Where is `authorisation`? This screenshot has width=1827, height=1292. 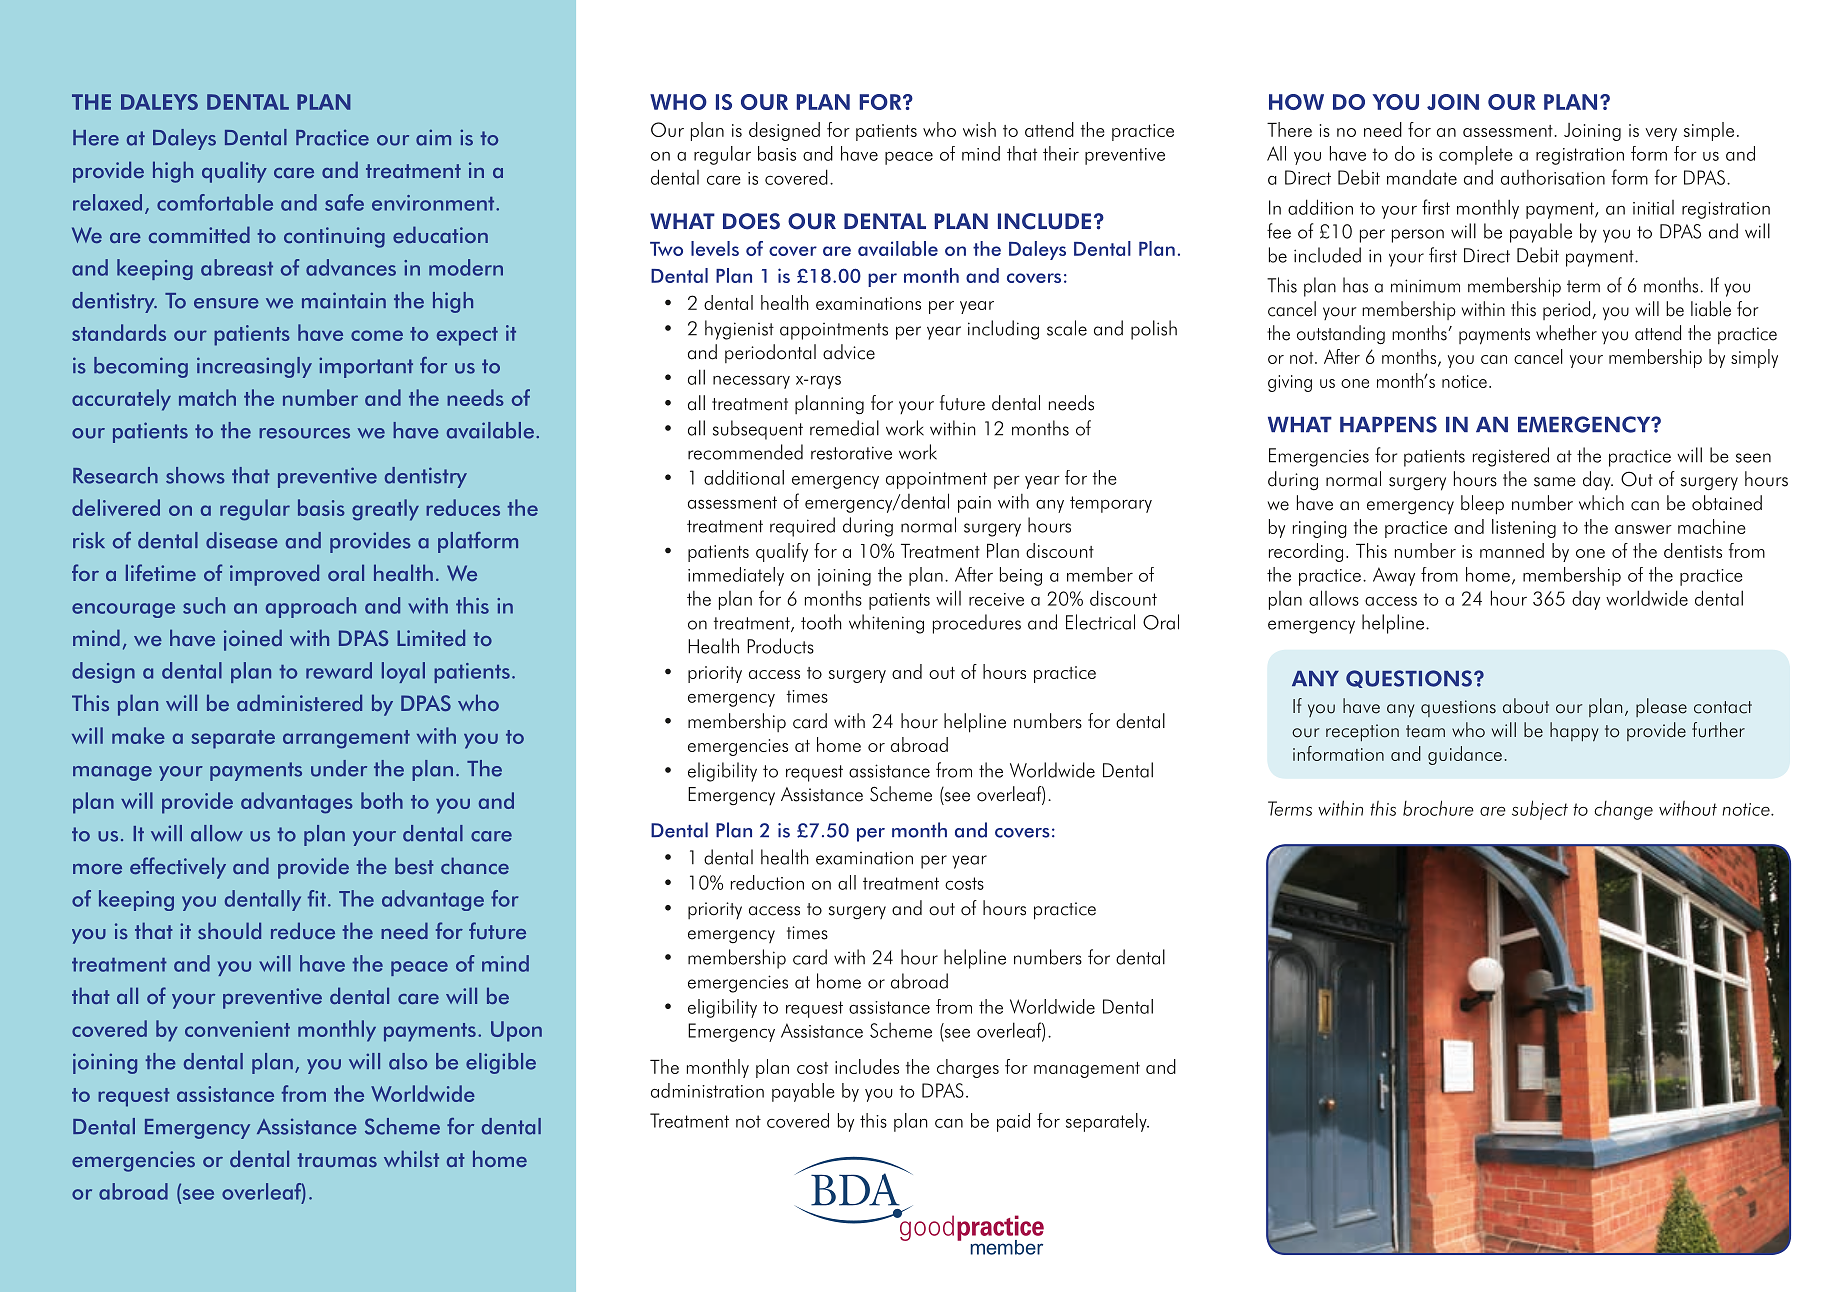
authorisation is located at coordinates (1553, 177).
